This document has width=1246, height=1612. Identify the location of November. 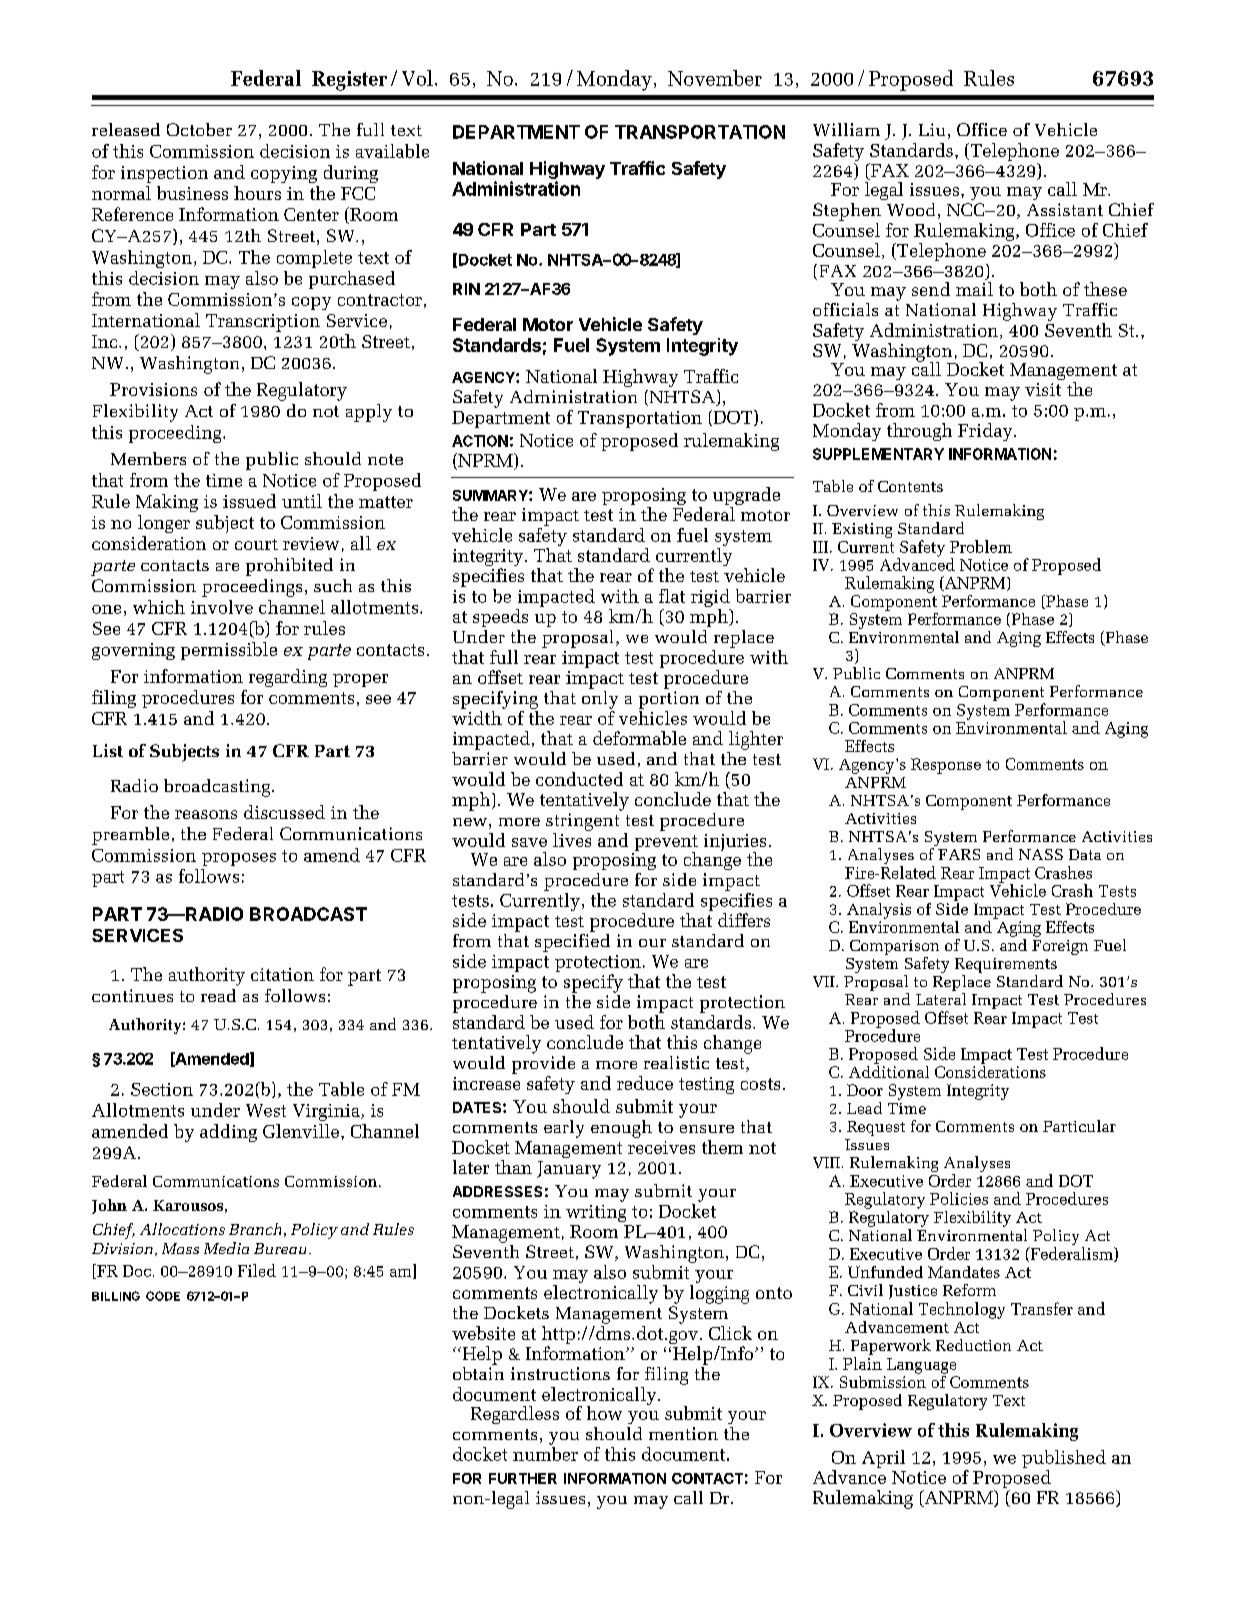
(715, 78).
